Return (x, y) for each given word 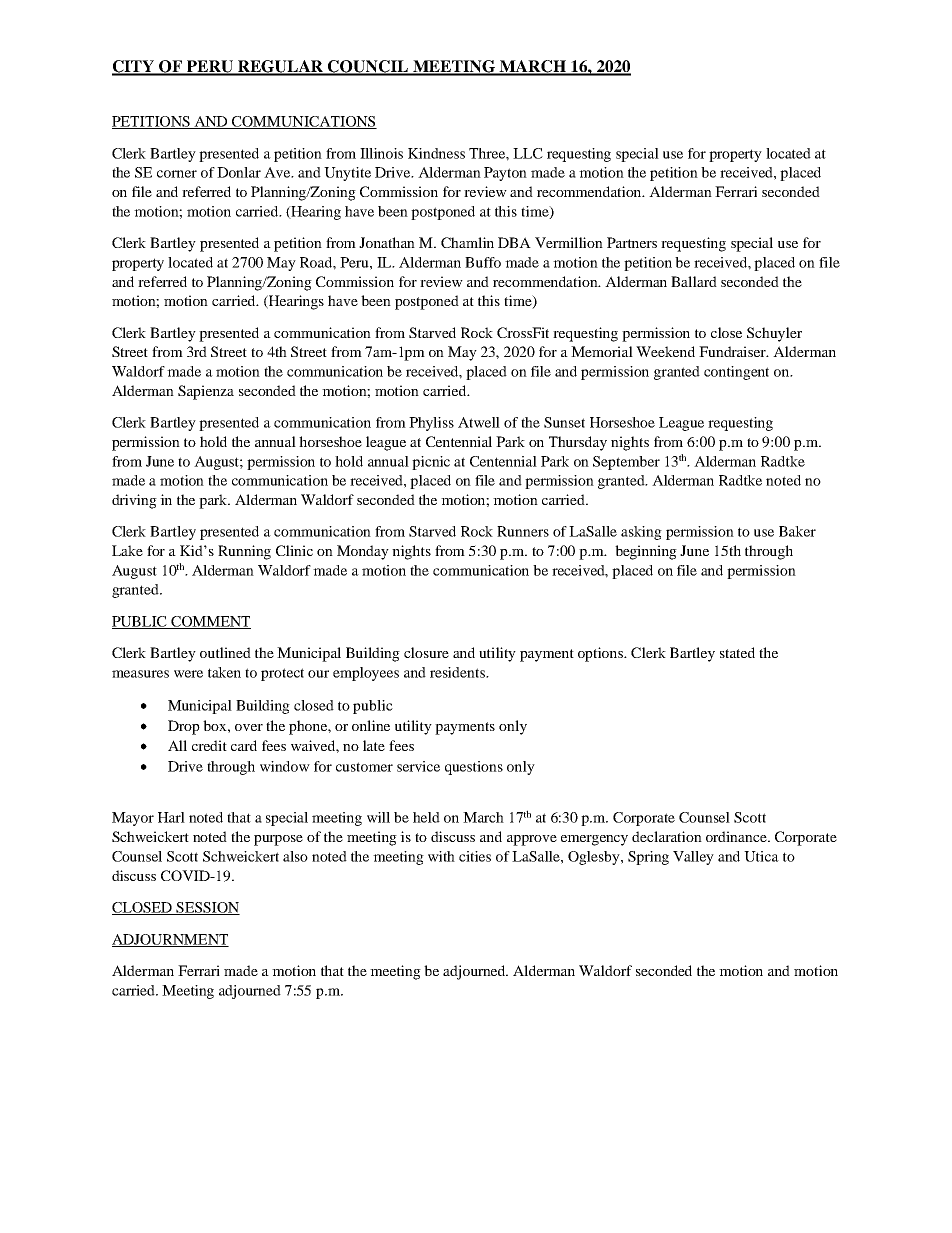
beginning (646, 552)
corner (177, 174)
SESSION (207, 908)
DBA (514, 242)
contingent (736, 373)
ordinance (737, 836)
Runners (523, 531)
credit (209, 745)
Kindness (436, 153)
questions (474, 768)
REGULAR (281, 67)
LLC (528, 153)
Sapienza (206, 392)
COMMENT (210, 622)
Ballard (694, 281)
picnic (431, 463)
